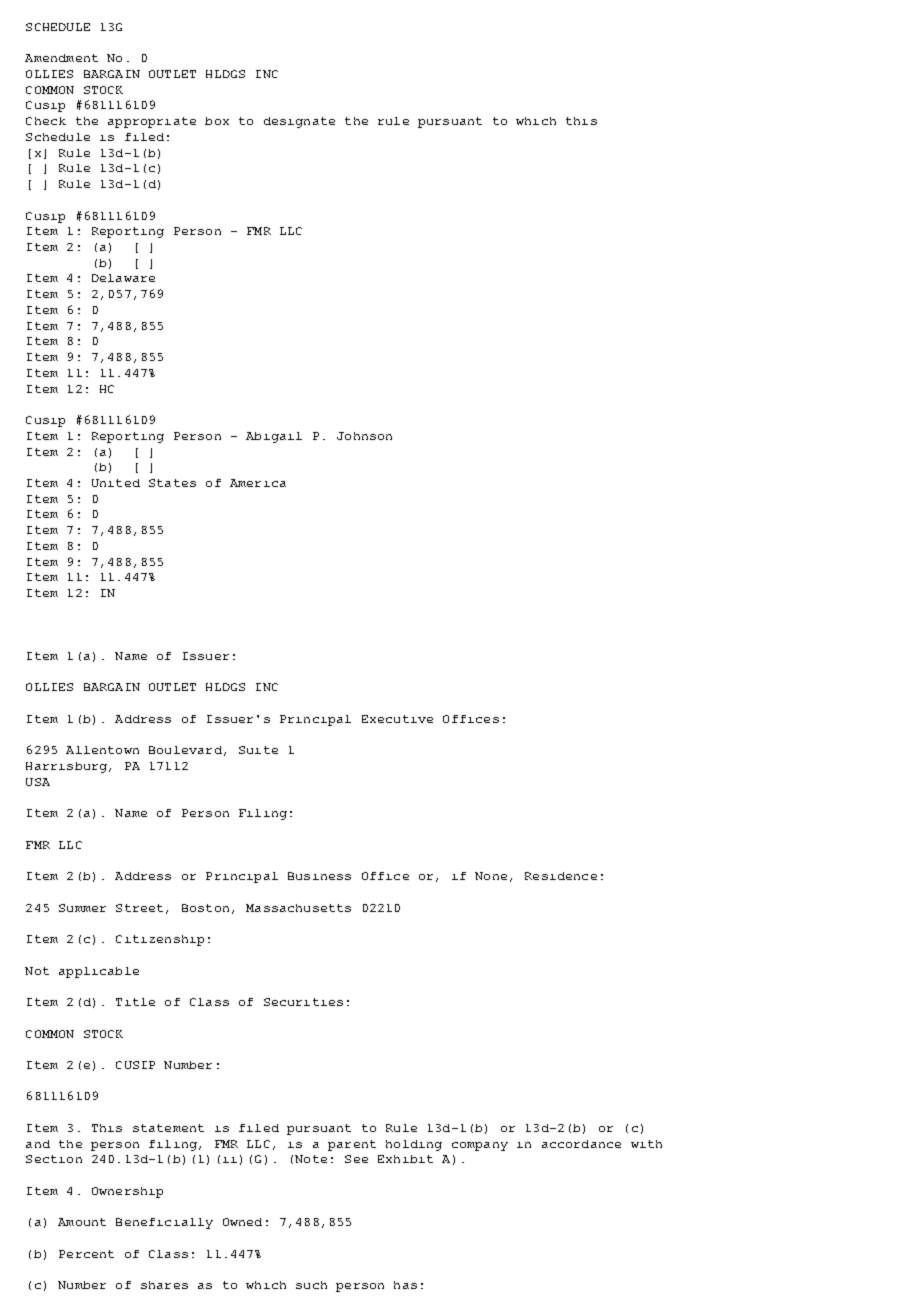 The image size is (924, 1308). I want to click on Executive, so click(397, 719).
